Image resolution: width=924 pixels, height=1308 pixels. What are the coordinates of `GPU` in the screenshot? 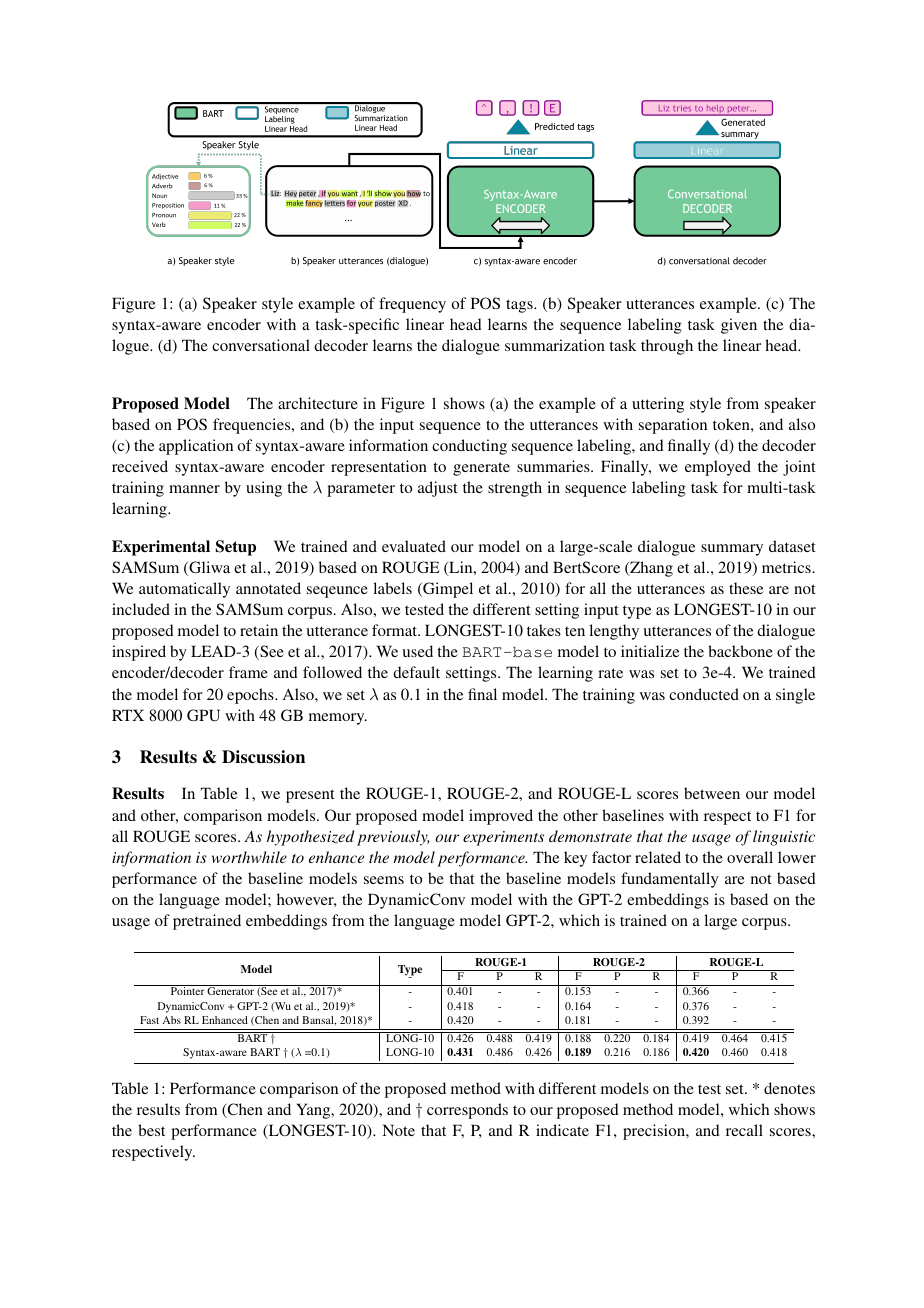 It's located at (203, 715).
